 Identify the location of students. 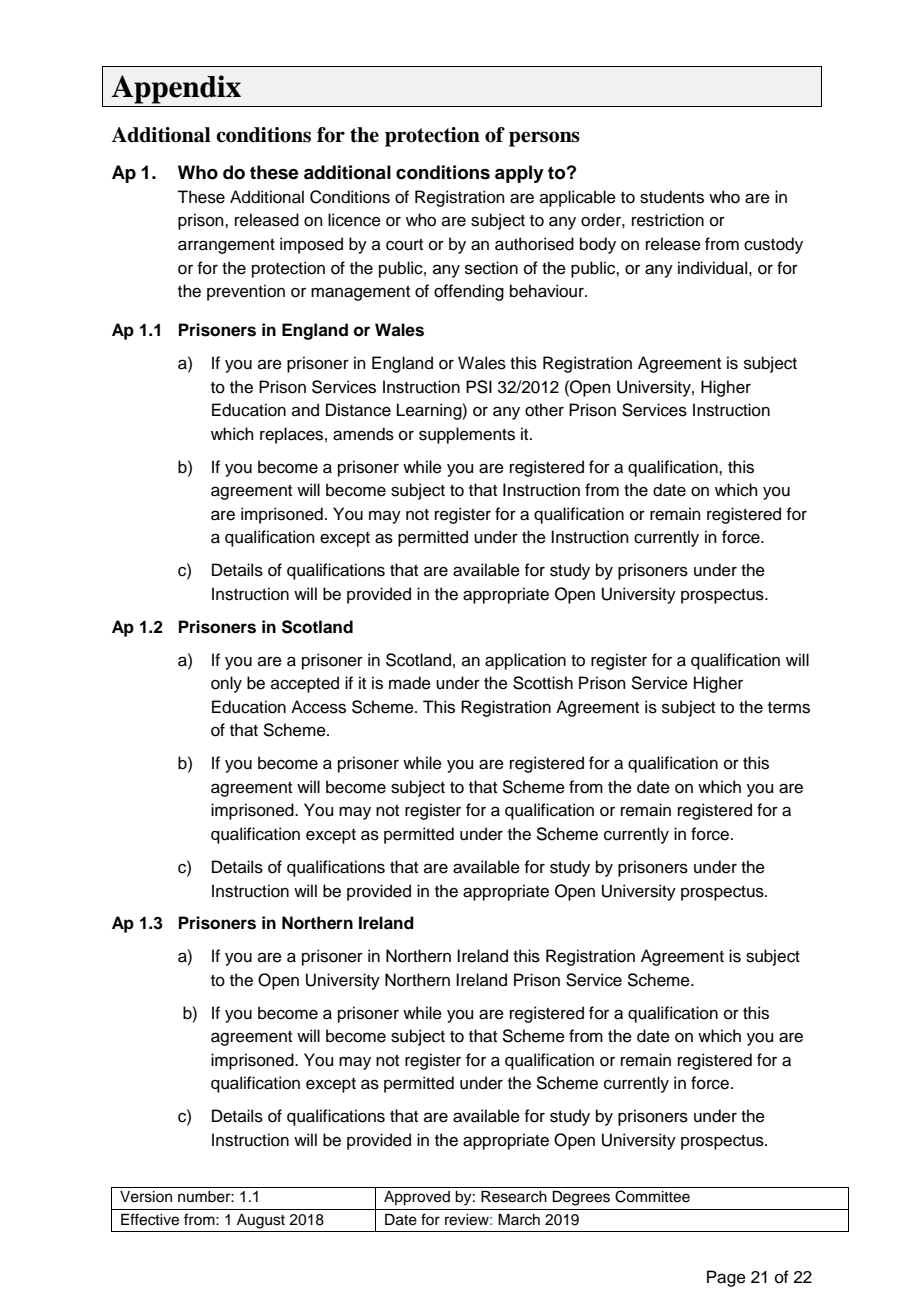
(672, 197).
